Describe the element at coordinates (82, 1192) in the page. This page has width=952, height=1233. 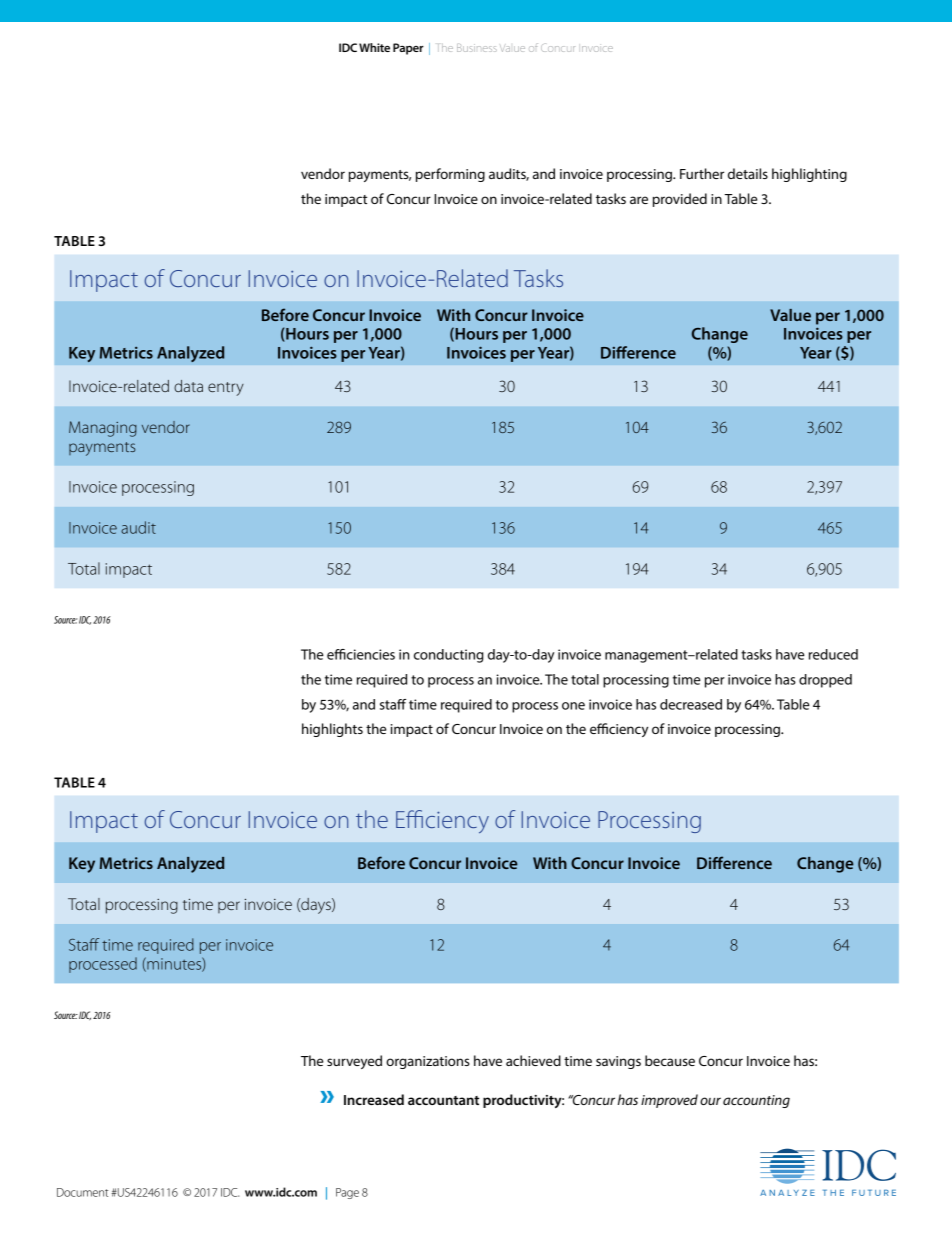
I see `Document` at that location.
